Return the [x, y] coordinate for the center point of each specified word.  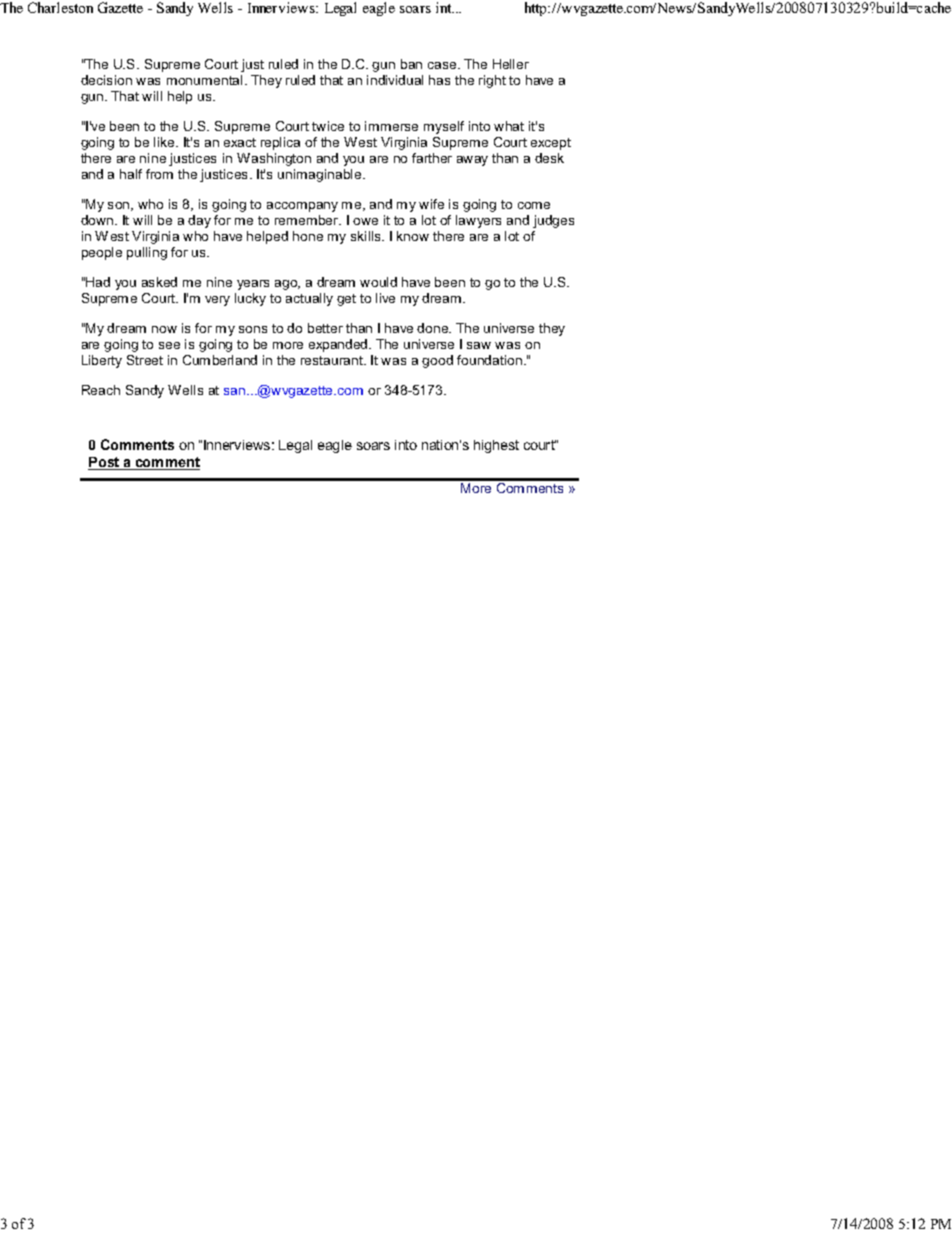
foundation [489, 360]
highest [496, 446]
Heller [511, 64]
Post [105, 463]
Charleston [60, 7]
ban [411, 64]
